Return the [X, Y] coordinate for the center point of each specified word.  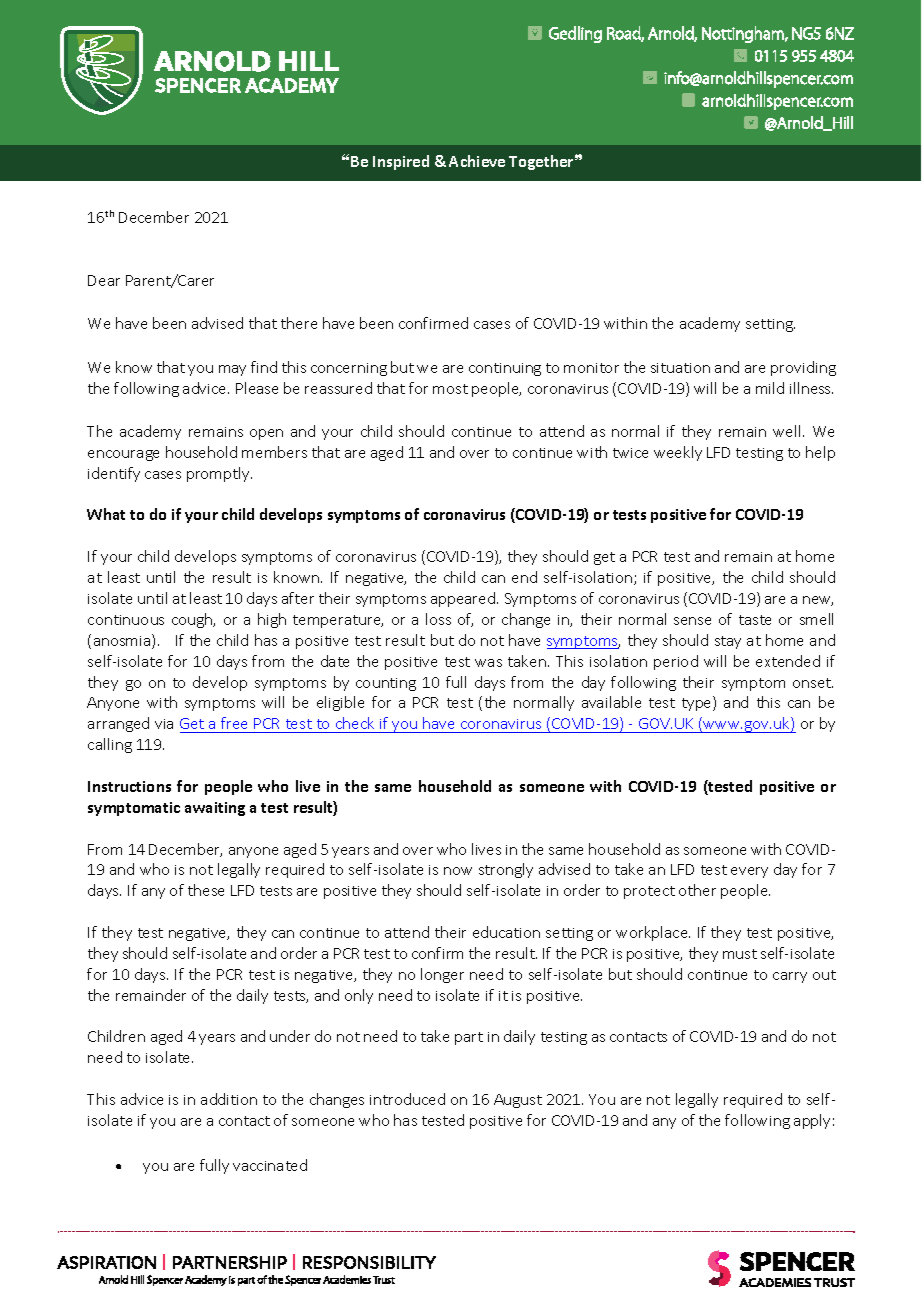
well [786, 431]
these [206, 890]
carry [790, 977]
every [749, 872]
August [518, 1101]
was [488, 663]
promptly [219, 474]
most [450, 389]
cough [193, 620]
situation [680, 368]
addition [229, 1099]
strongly [506, 870]
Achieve [477, 161]
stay [728, 642]
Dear [104, 280]
